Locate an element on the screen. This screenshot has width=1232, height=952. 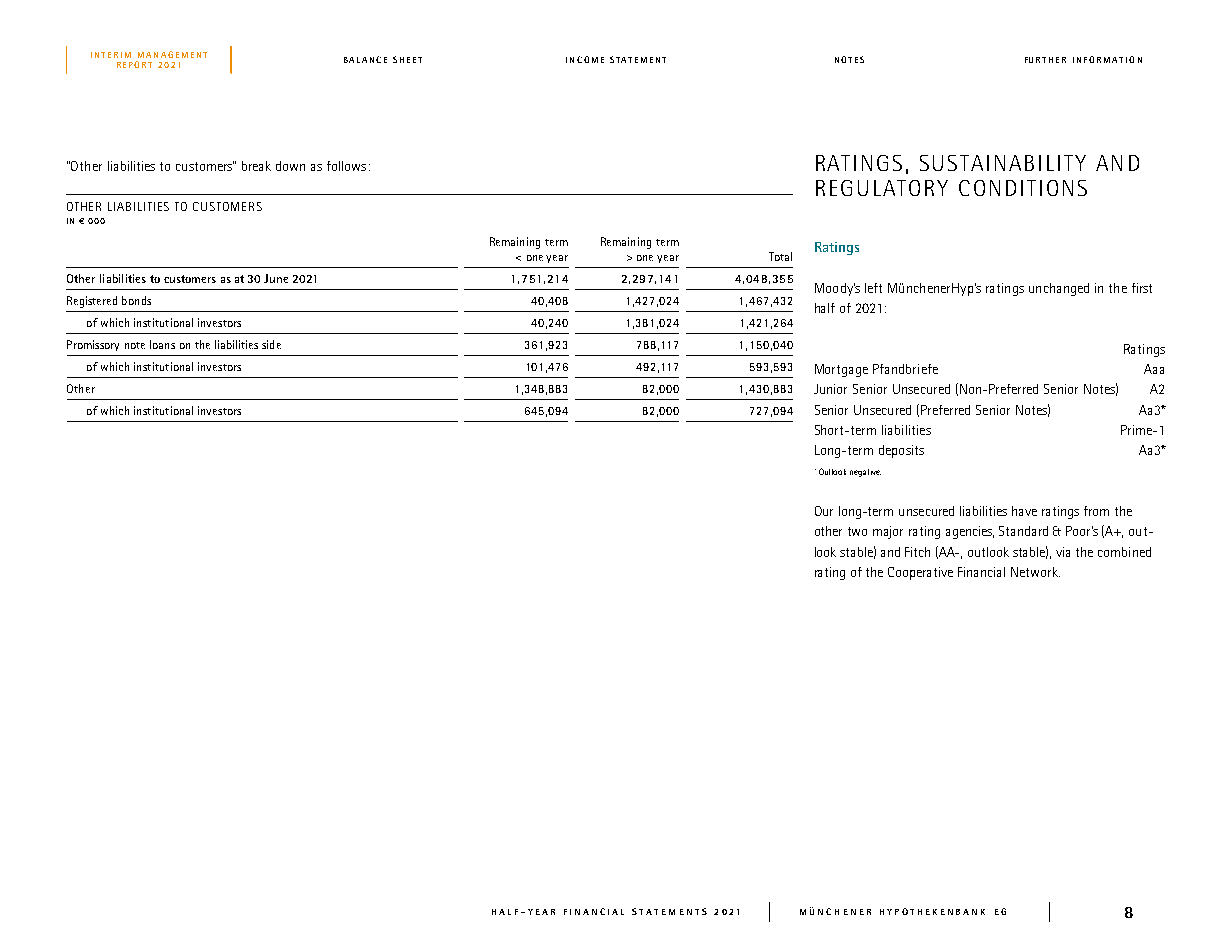
left is located at coordinates (873, 288).
